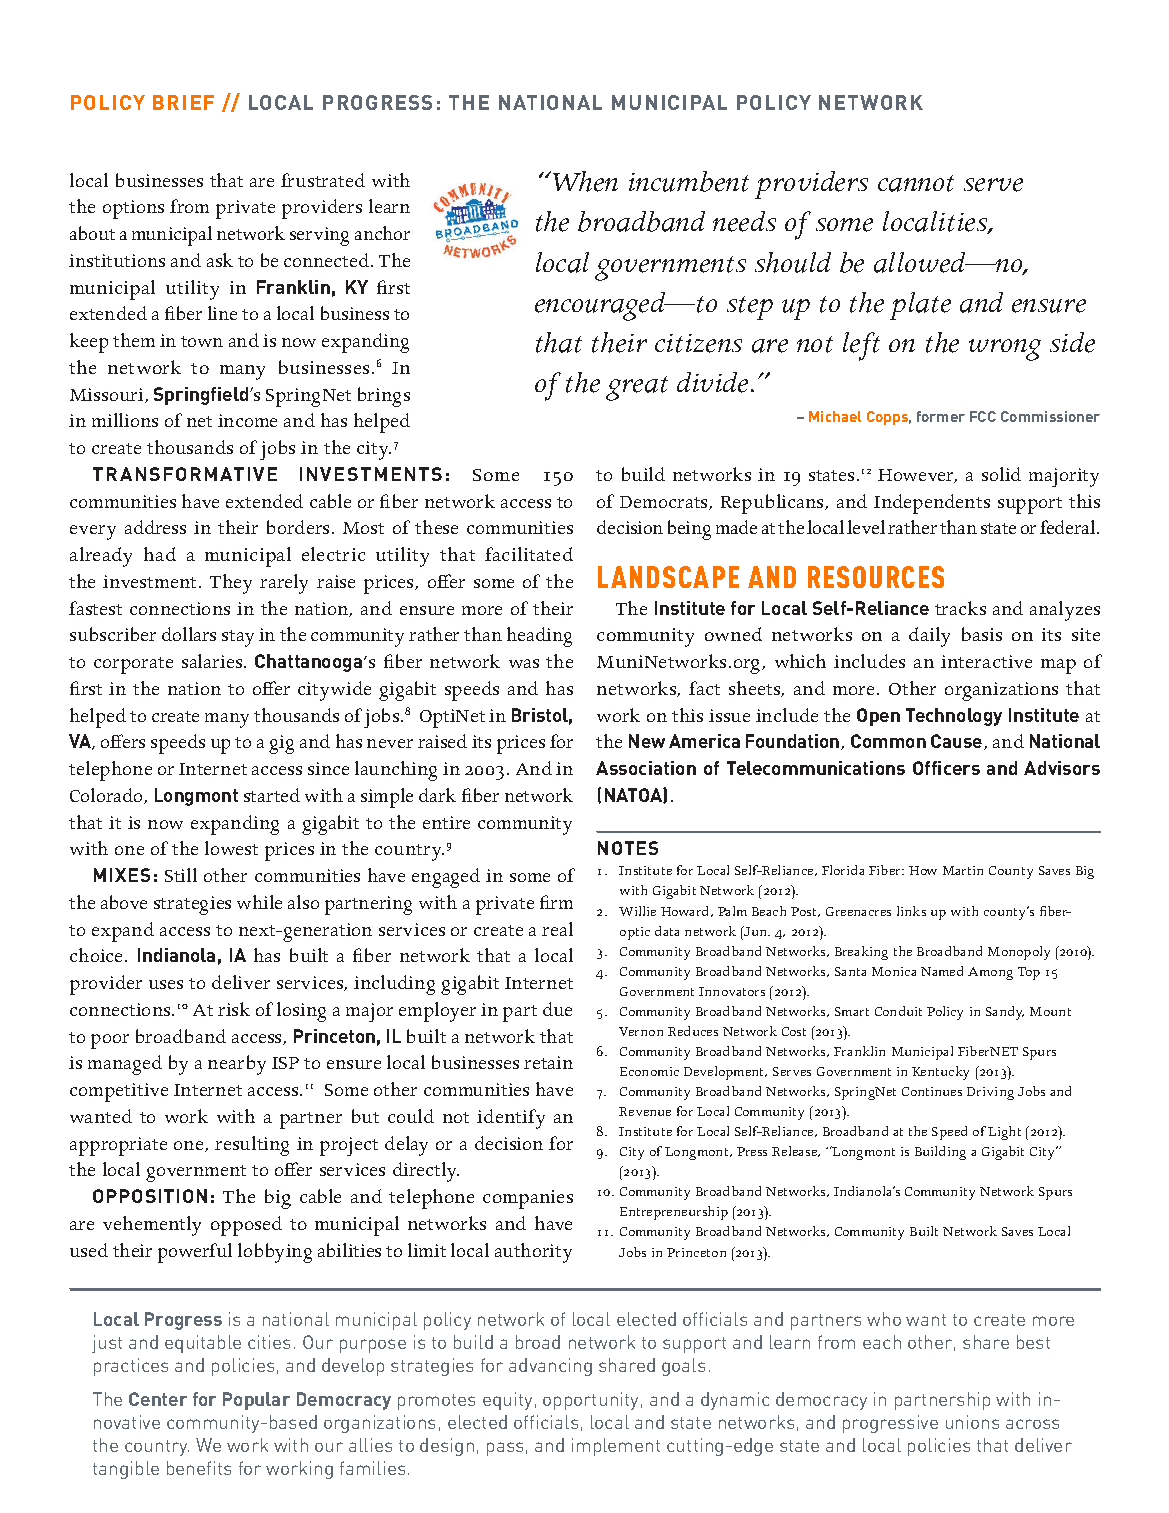 The width and height of the document is (1169, 1513). Describe the element at coordinates (584, 181) in the document. I see `When` at that location.
